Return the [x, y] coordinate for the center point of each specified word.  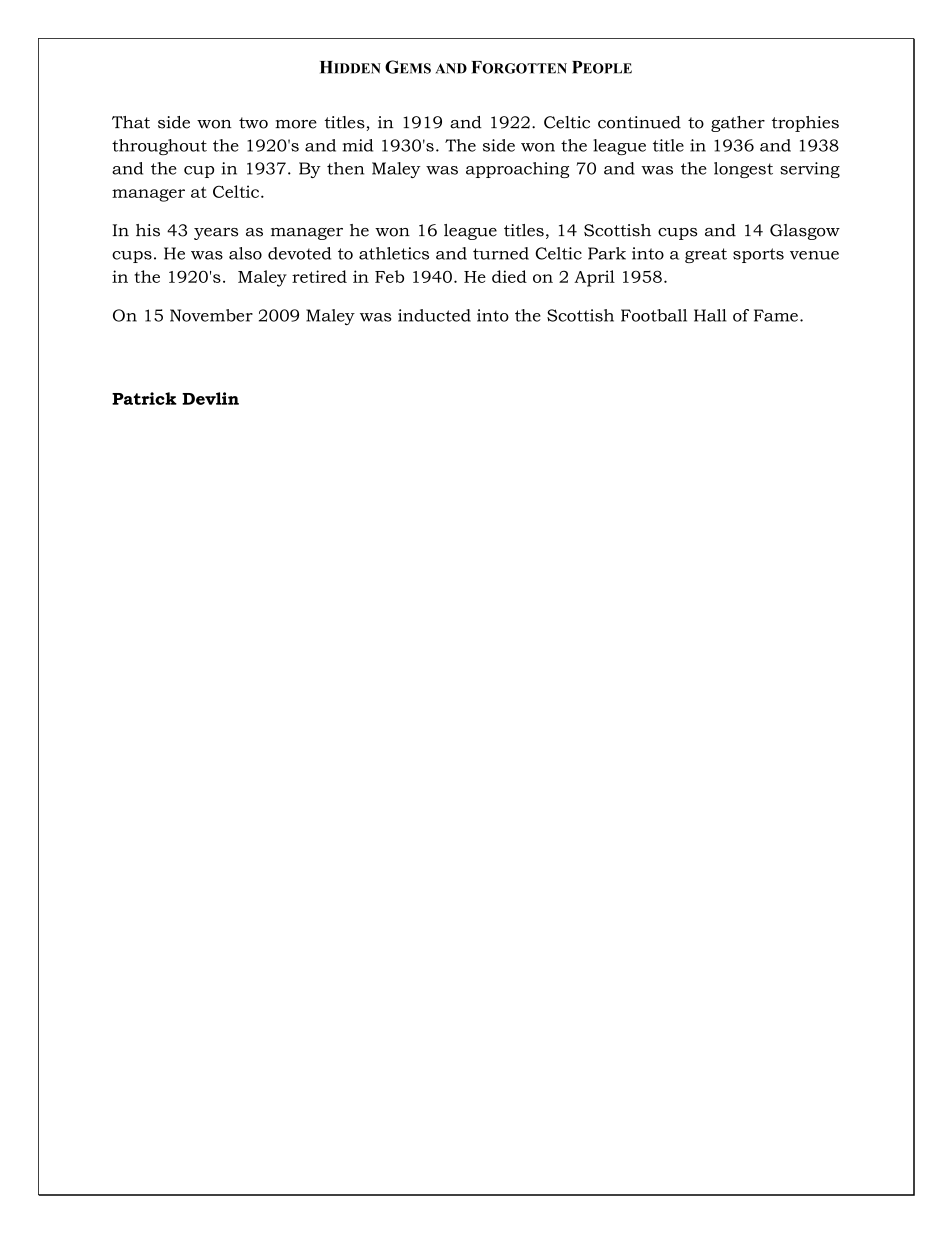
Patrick [144, 398]
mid [358, 145]
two [253, 123]
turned [501, 253]
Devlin [210, 398]
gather [738, 124]
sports [758, 255]
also [245, 253]
